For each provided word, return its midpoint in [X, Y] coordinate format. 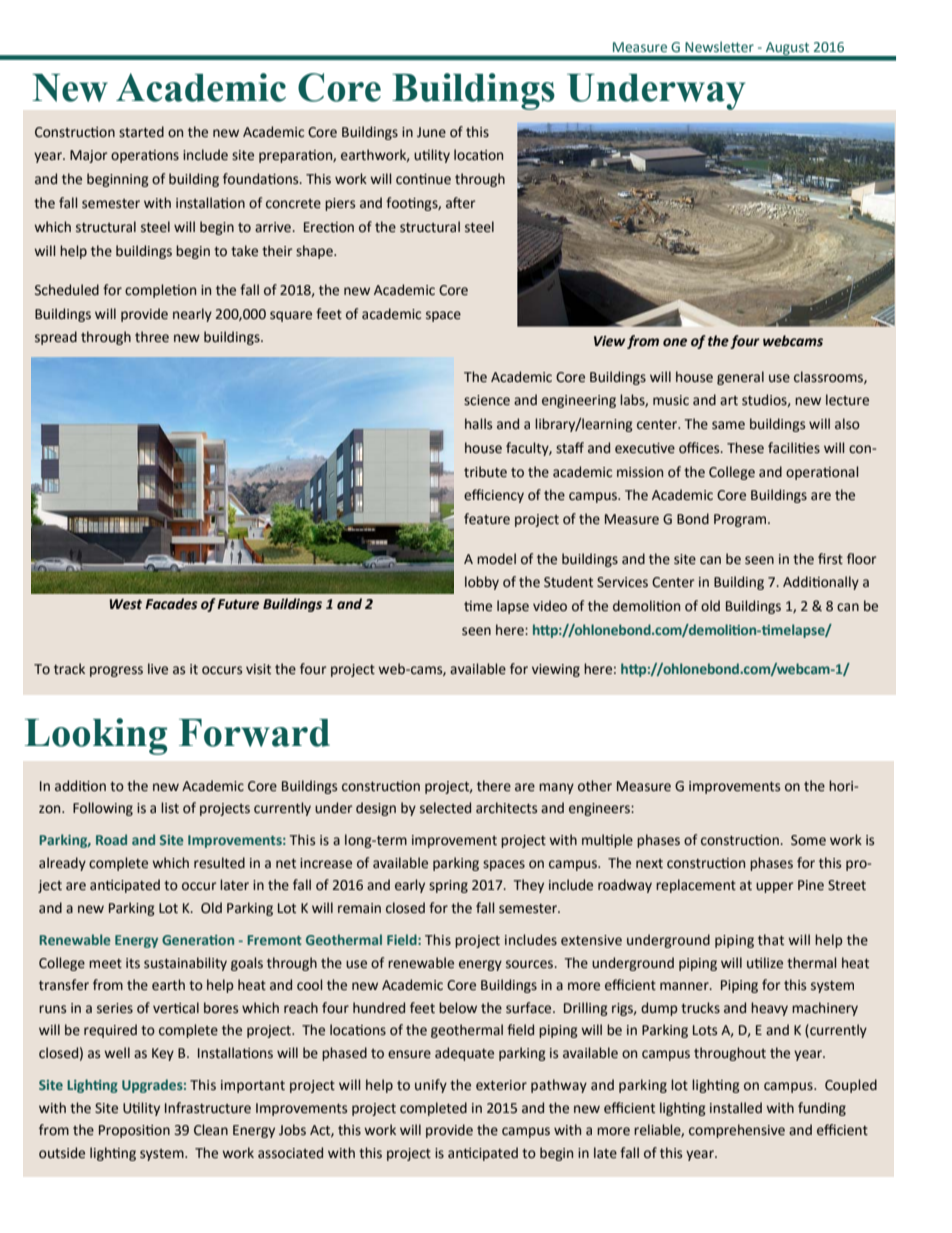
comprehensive [737, 1131]
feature [487, 519]
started [141, 132]
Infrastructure [208, 1108]
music [671, 400]
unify [431, 1086]
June [431, 132]
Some [808, 840]
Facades [171, 604]
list [170, 808]
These [745, 448]
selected [445, 808]
